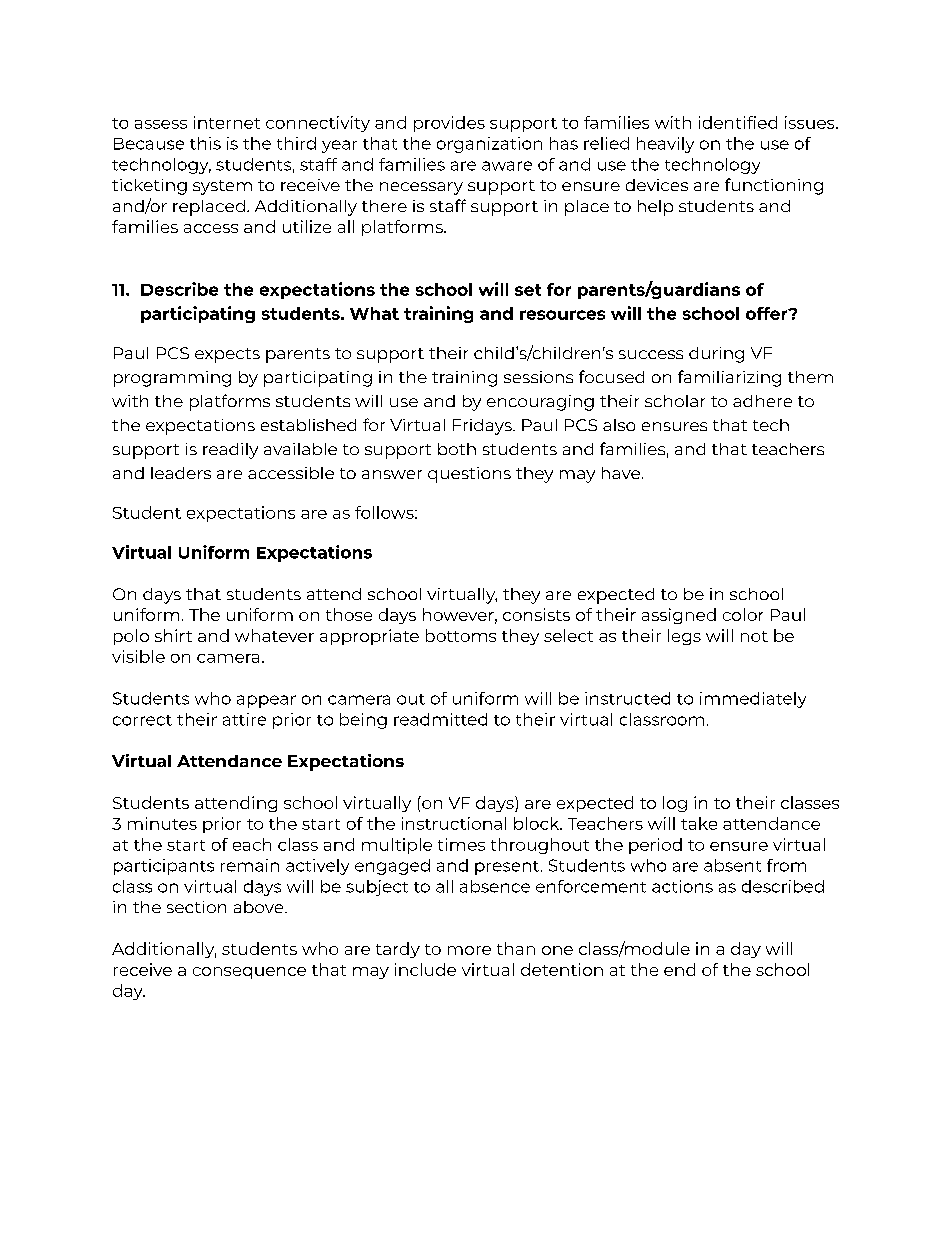 The image size is (952, 1233). What do you see at coordinates (469, 475) in the page?
I see `questions` at bounding box center [469, 475].
